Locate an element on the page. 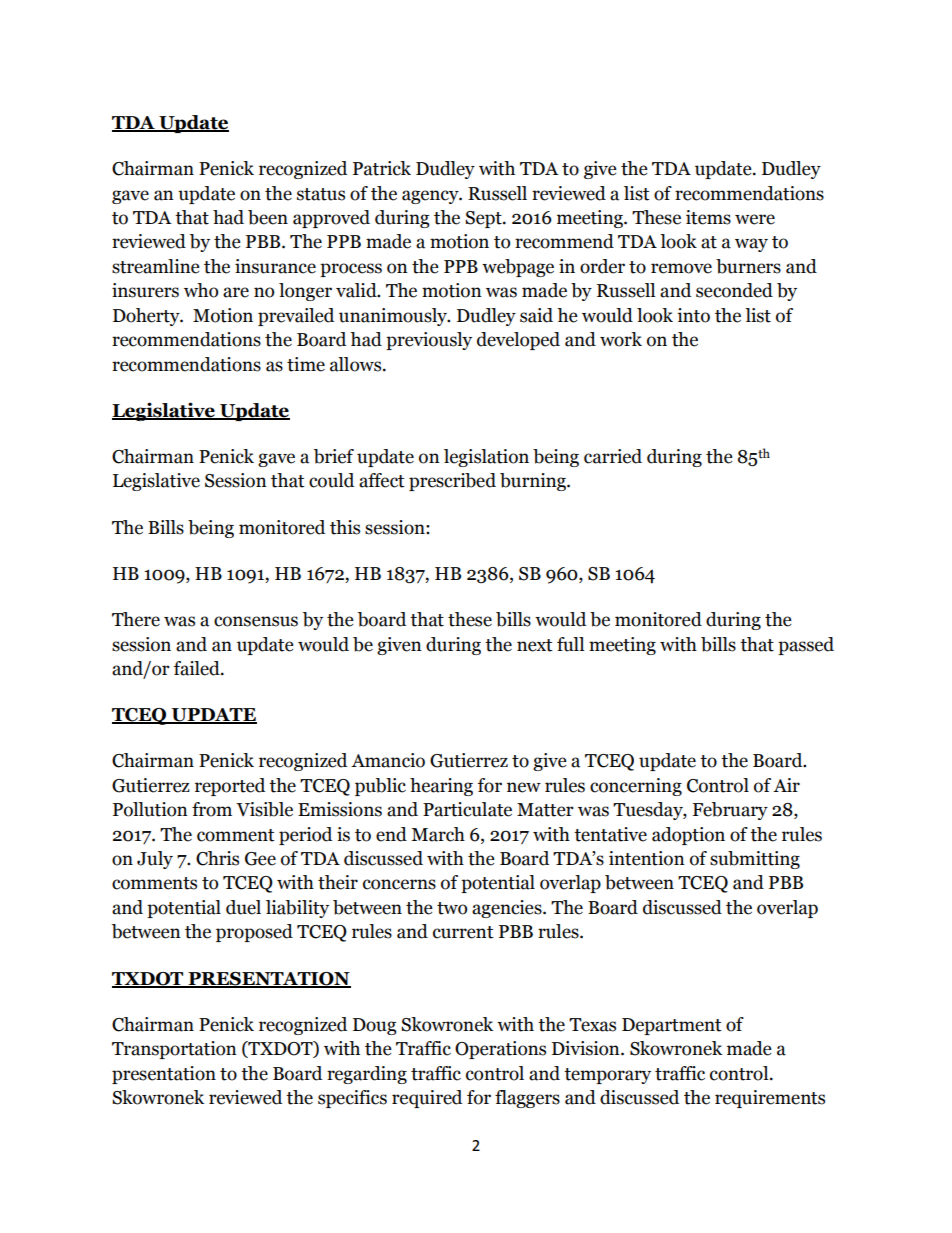 The width and height of the page is (952, 1233). February is located at coordinates (730, 811).
